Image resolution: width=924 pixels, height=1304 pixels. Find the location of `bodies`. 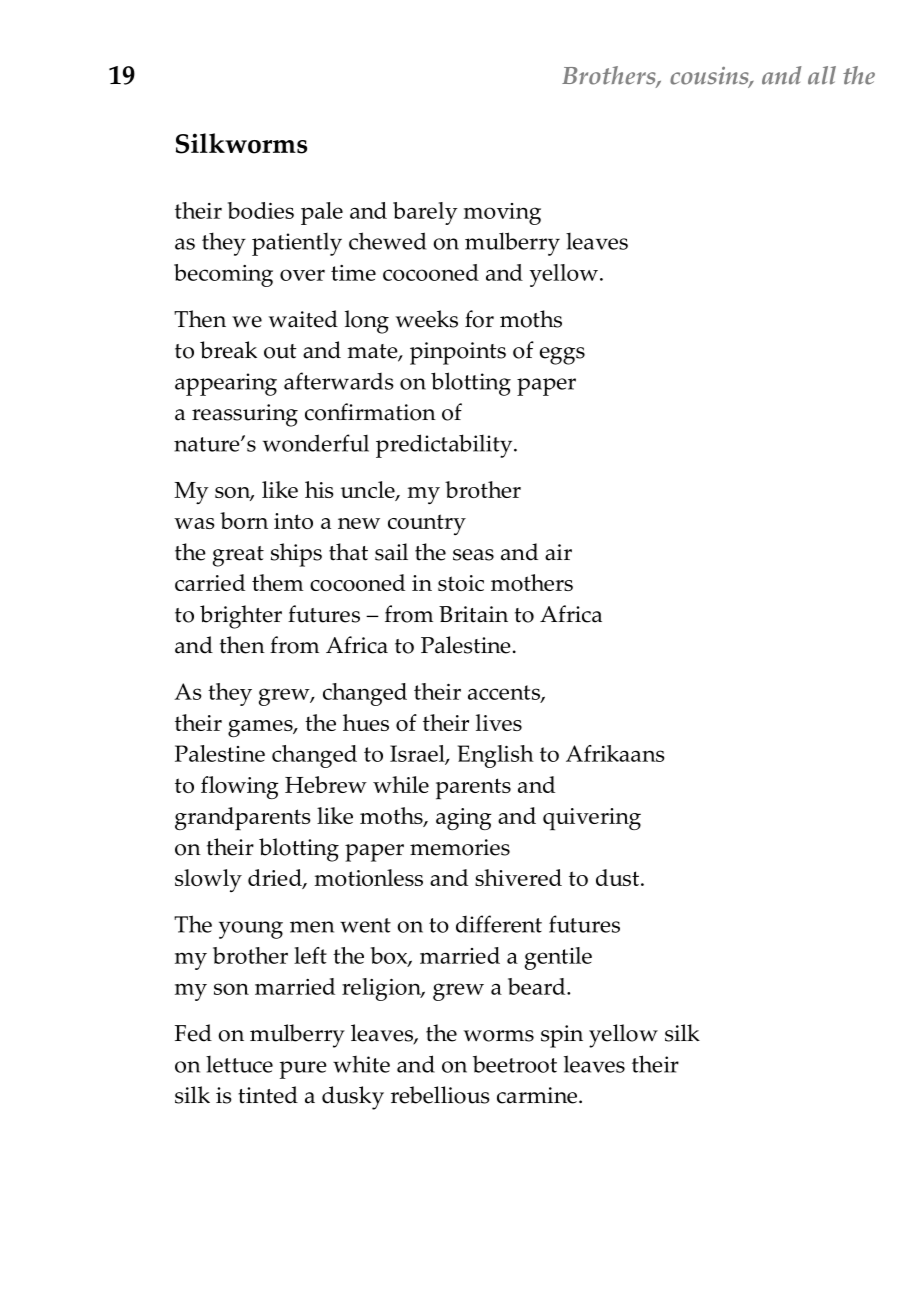

bodies is located at coordinates (261, 210).
